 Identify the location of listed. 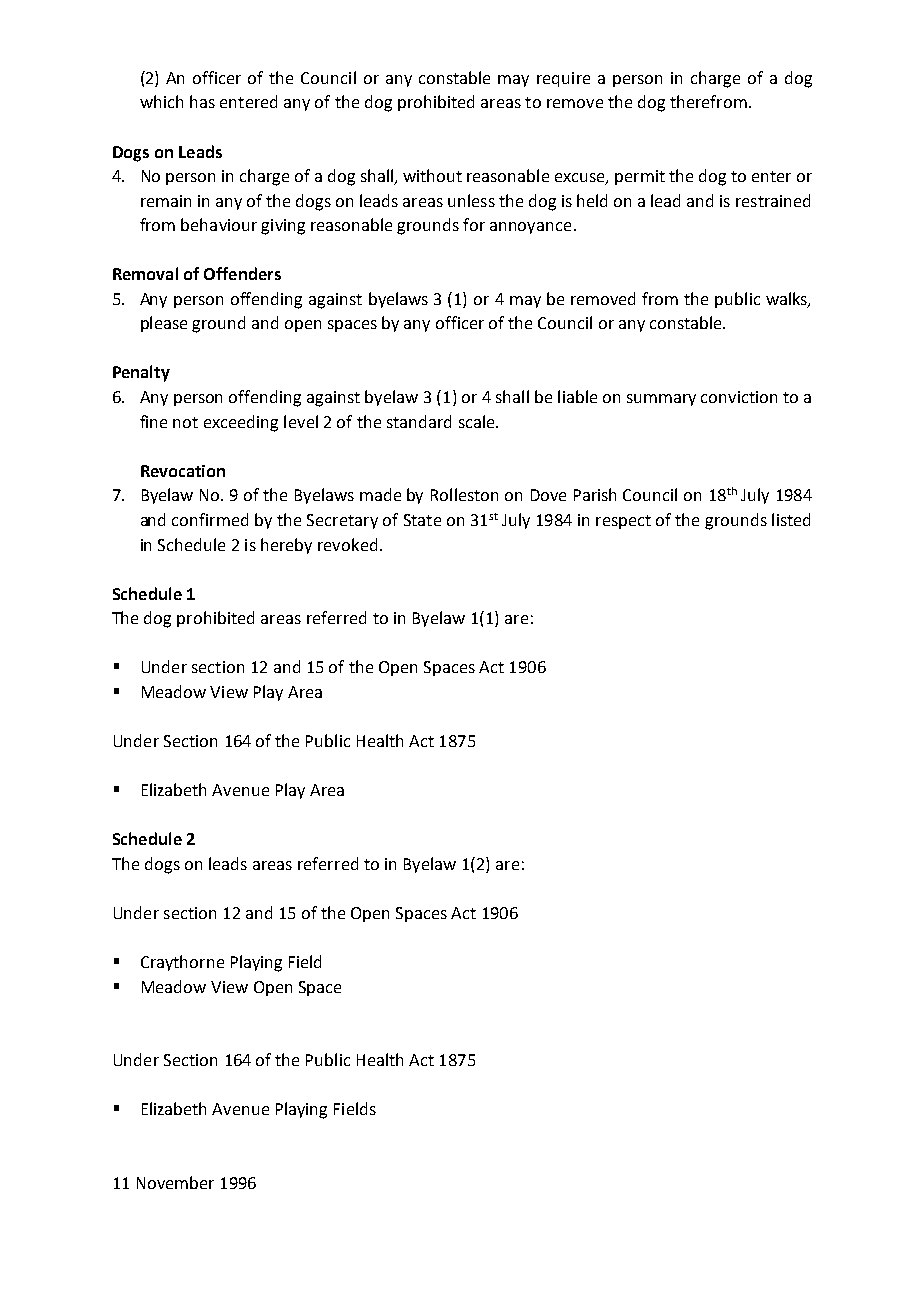
(791, 519).
